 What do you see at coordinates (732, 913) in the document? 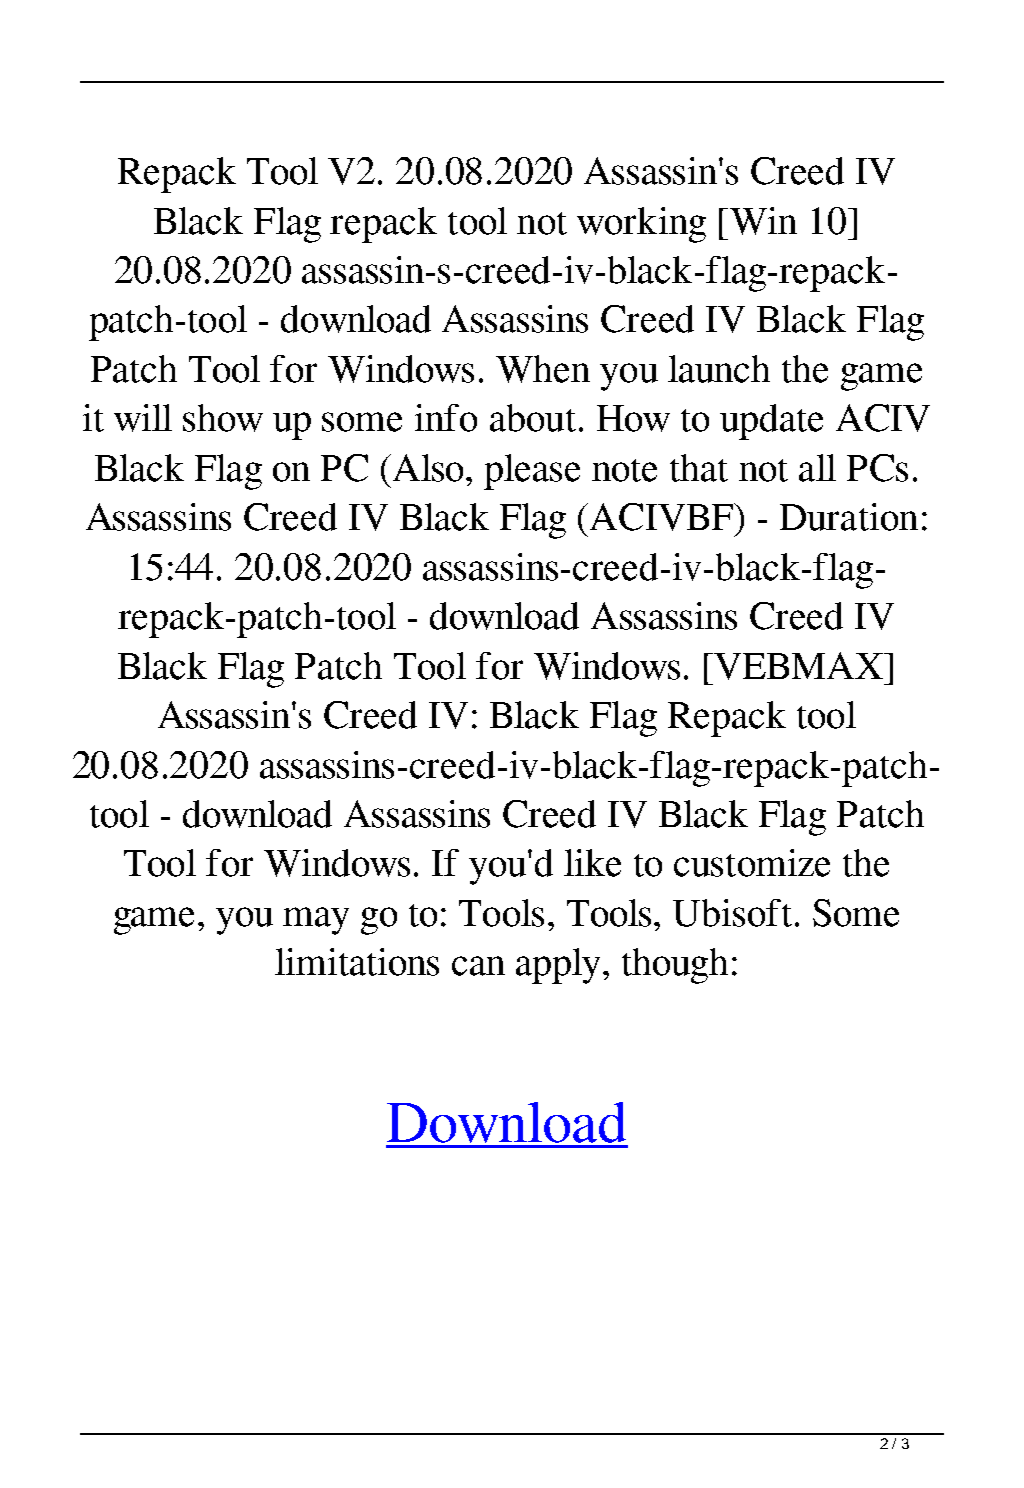
I see `Ubisoft` at bounding box center [732, 913].
